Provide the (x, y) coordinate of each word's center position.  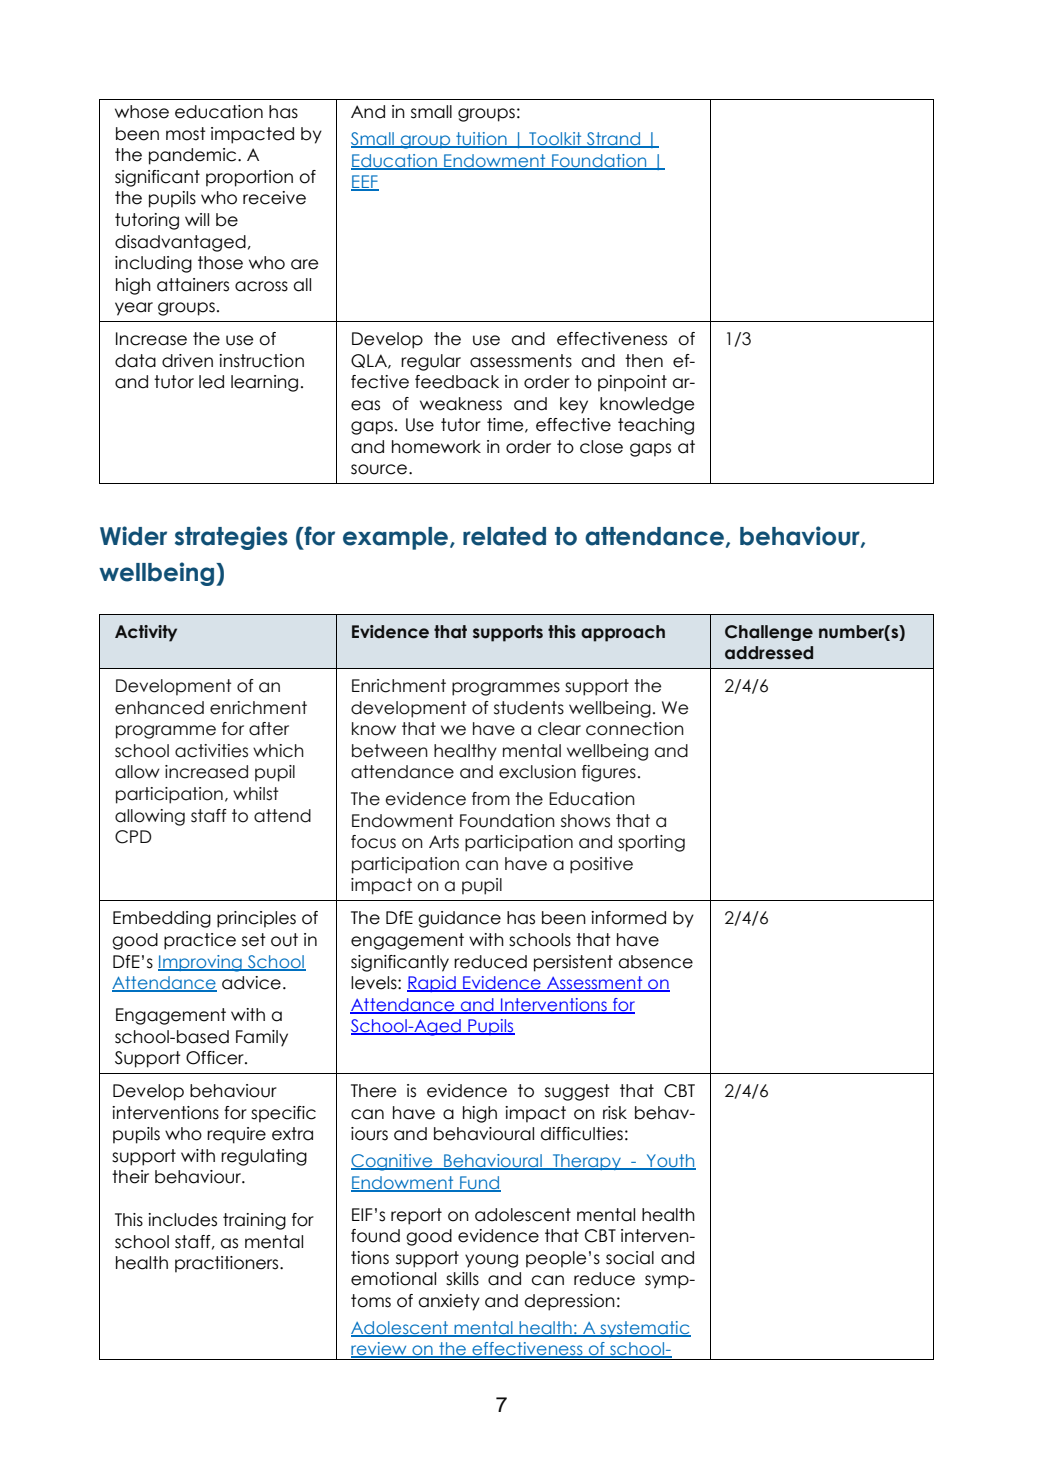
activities (211, 751)
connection (635, 729)
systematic (644, 1329)
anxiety (449, 1302)
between (390, 751)
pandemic (194, 156)
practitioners (228, 1264)
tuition (481, 140)
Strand (613, 140)
